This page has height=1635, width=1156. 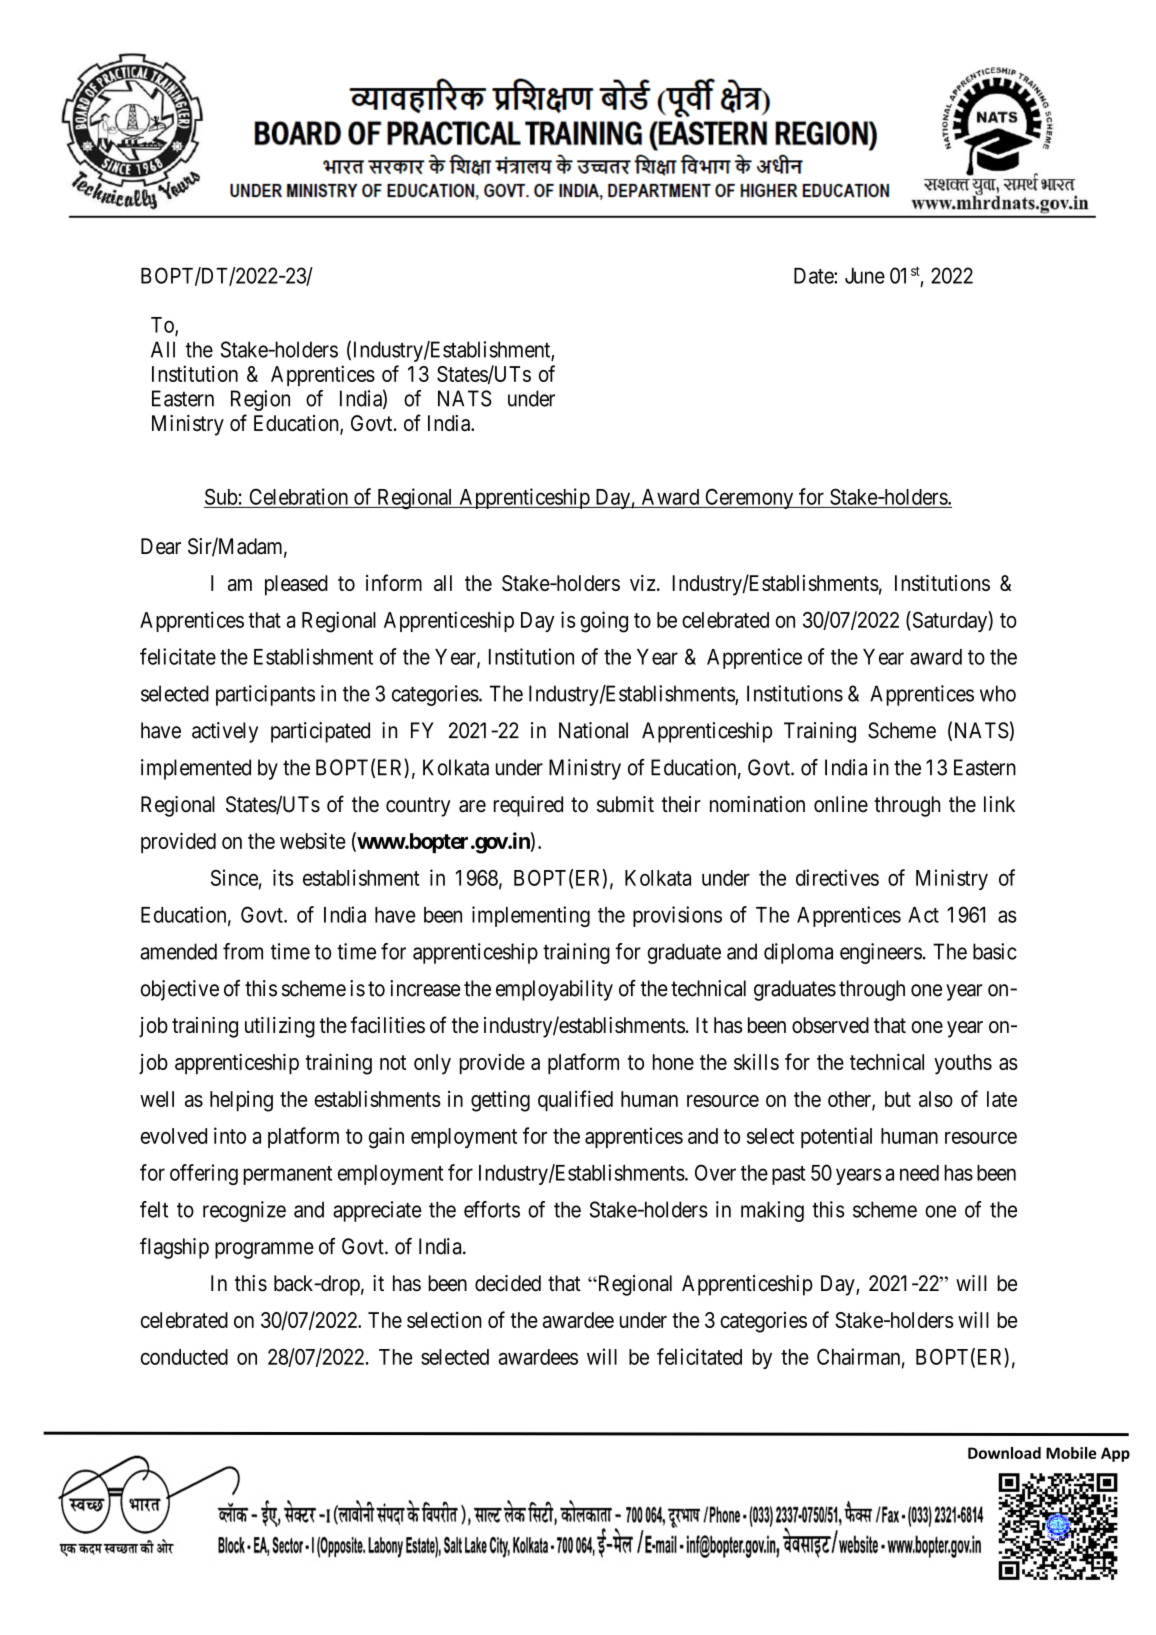 What do you see at coordinates (184, 1357) in the page?
I see `conducted` at bounding box center [184, 1357].
